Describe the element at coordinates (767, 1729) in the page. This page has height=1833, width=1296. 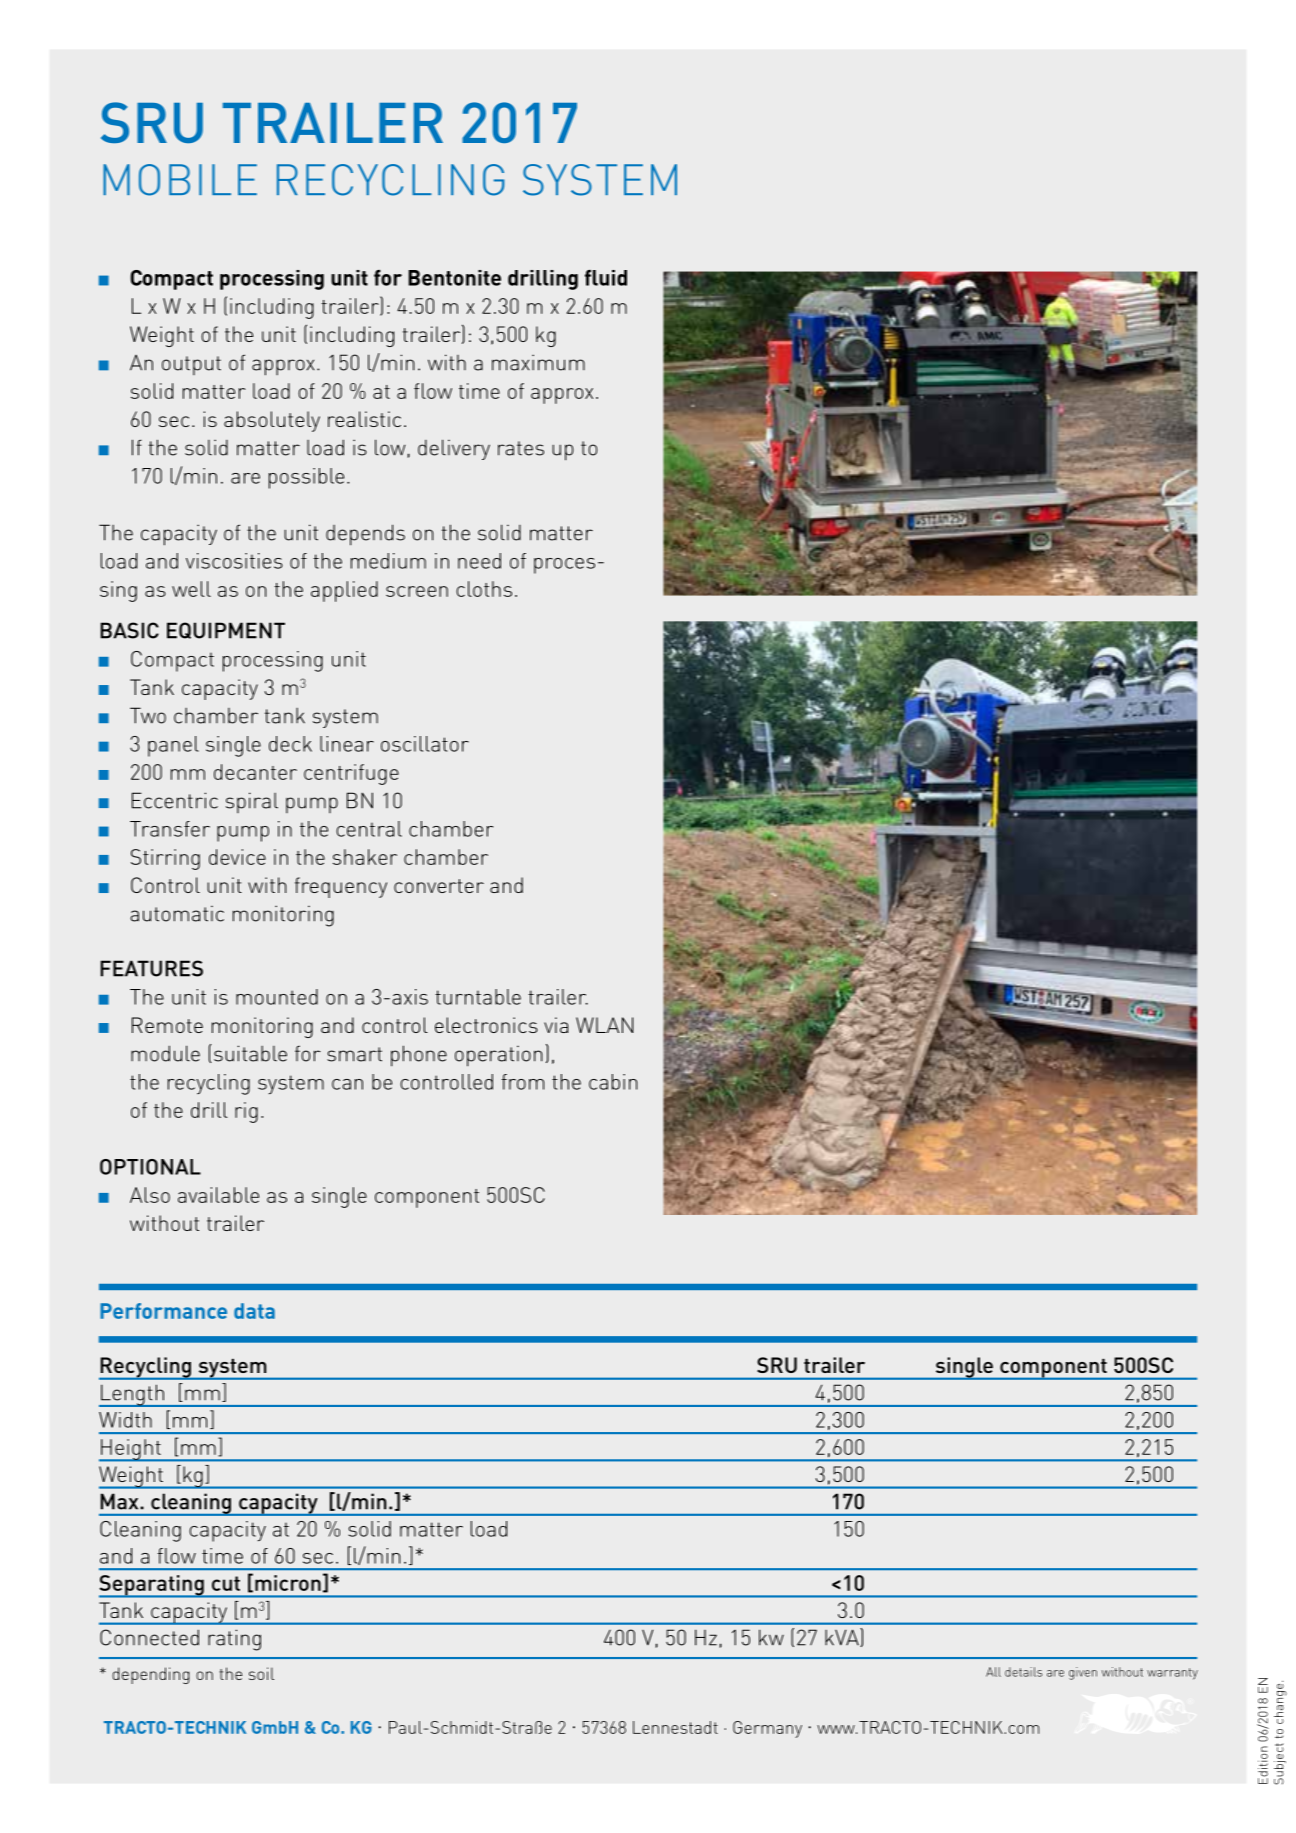
I see `Germany` at that location.
